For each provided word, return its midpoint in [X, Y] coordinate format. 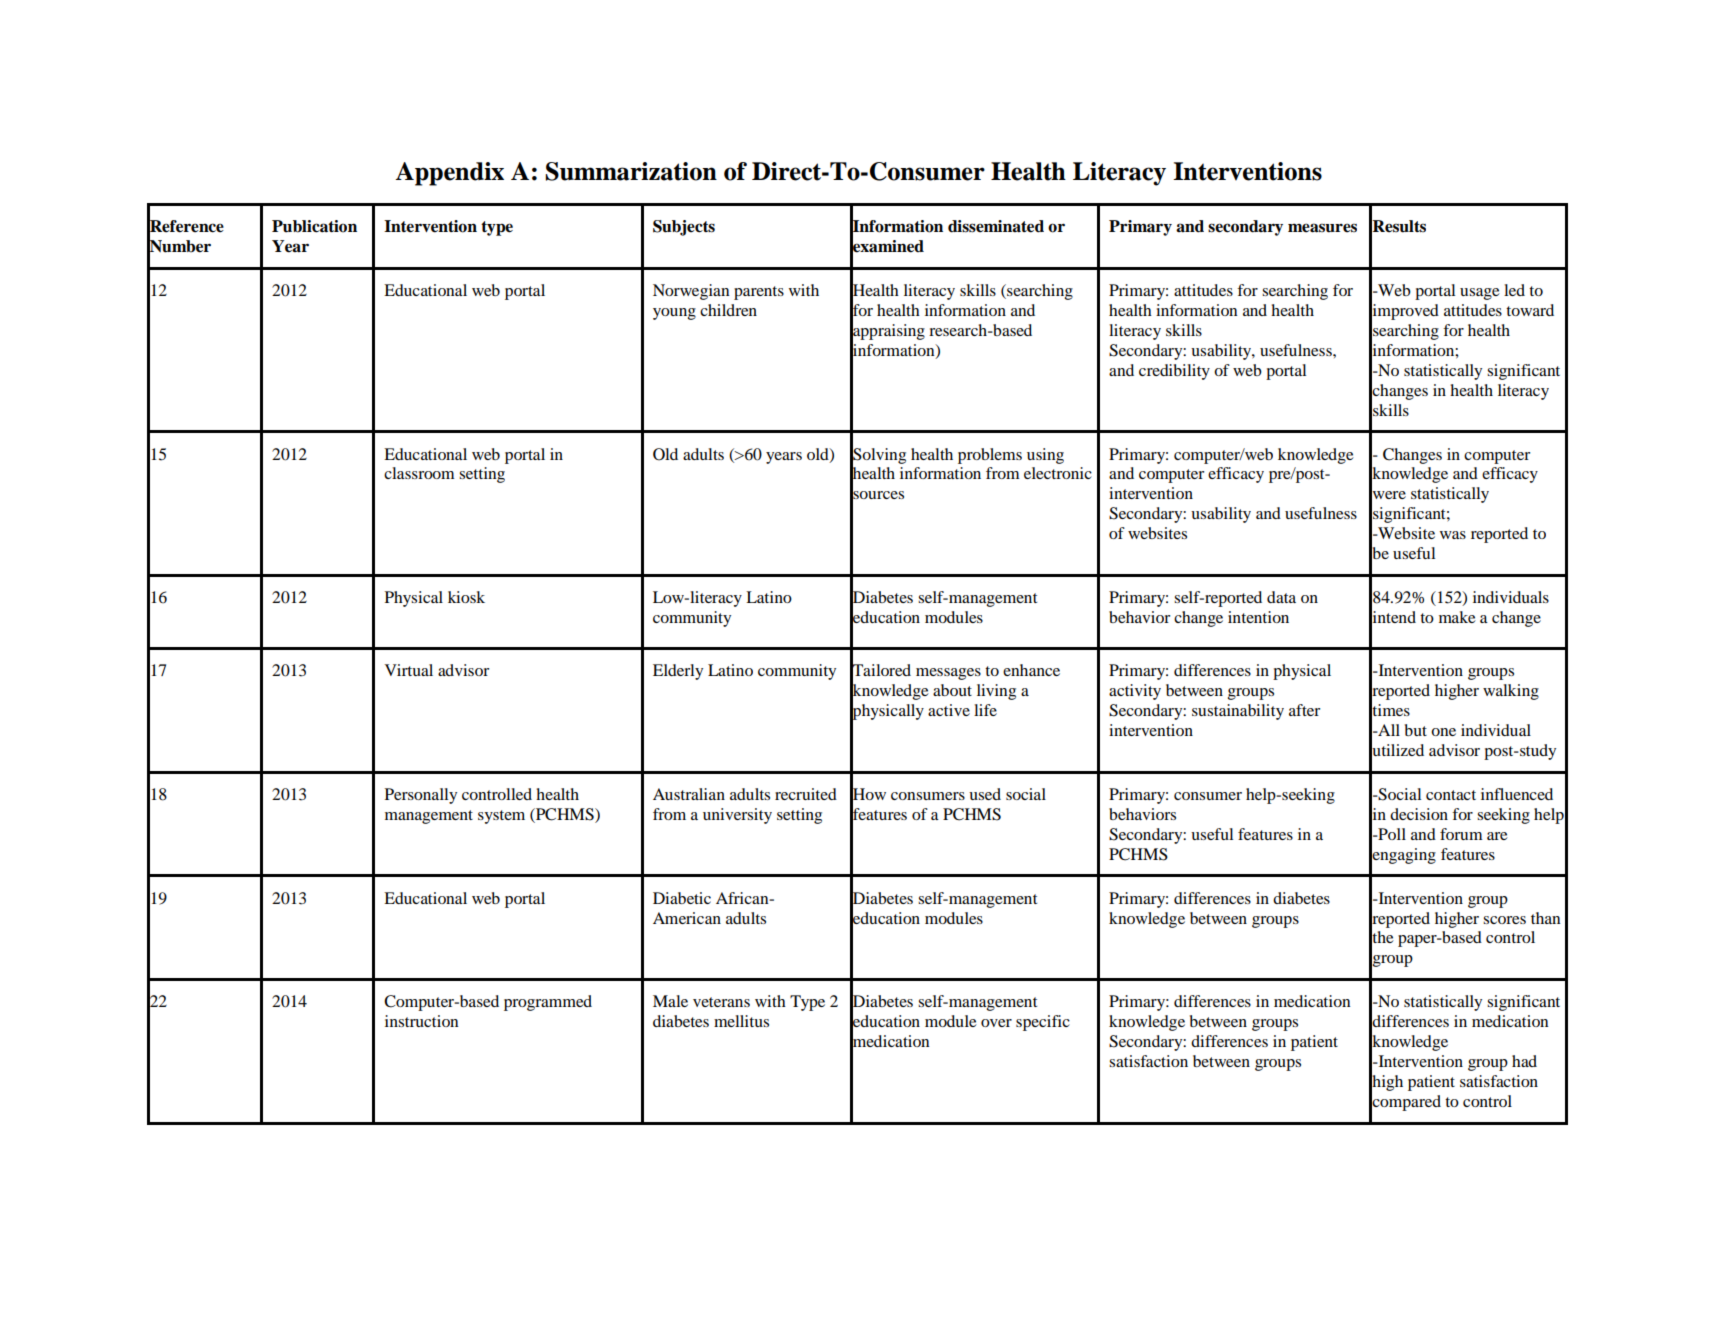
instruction [421, 1021]
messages [948, 674]
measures [1322, 228]
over [996, 1023]
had [1524, 1061]
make [1457, 617]
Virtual [409, 670]
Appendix [449, 174]
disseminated [996, 226]
